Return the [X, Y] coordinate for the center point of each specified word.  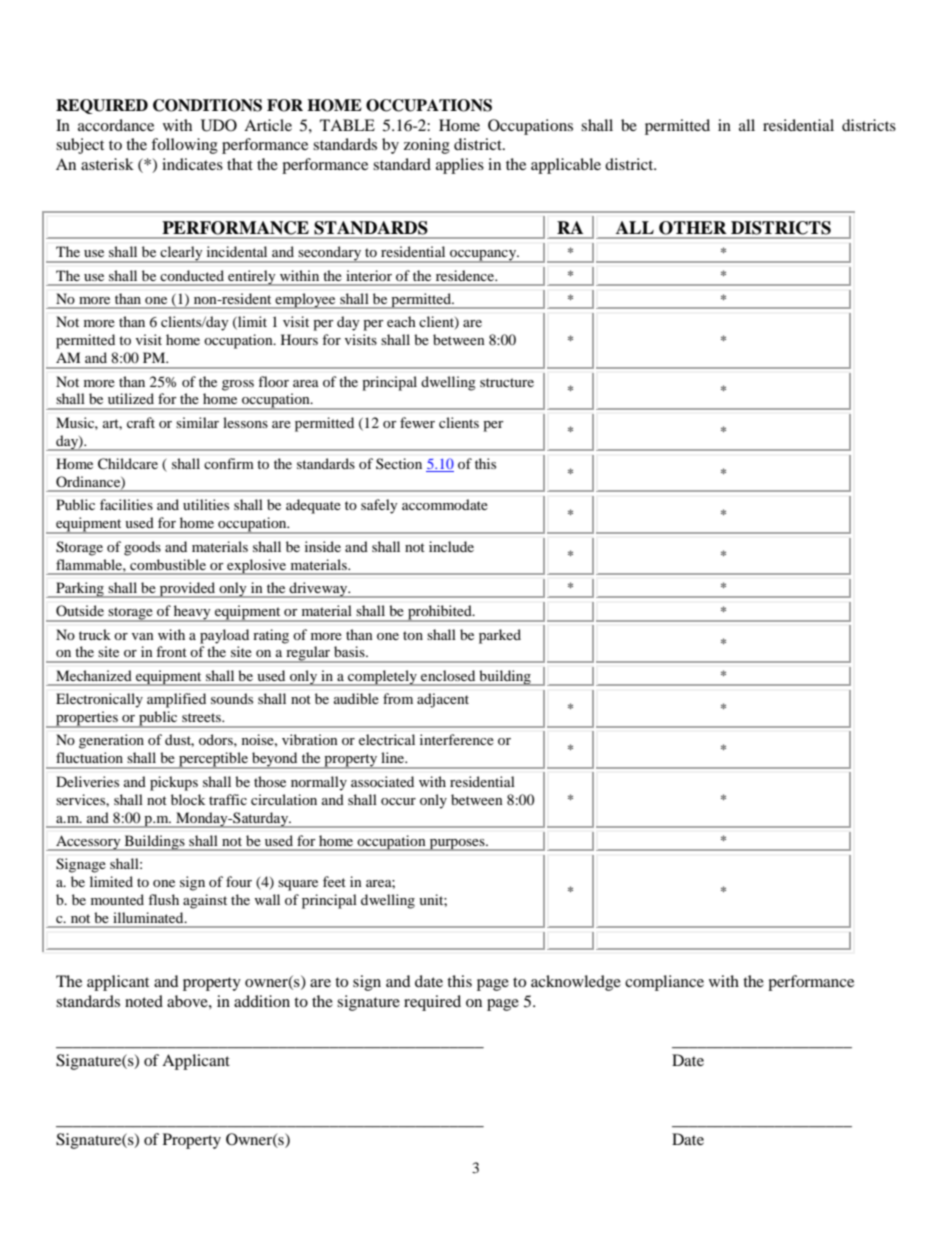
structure [507, 382]
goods [142, 548]
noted [144, 1001]
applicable [566, 166]
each [401, 321]
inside [323, 546]
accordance [116, 125]
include [451, 546]
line [394, 757]
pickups [174, 783]
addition [262, 1001]
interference [457, 739]
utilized [131, 398]
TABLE [347, 125]
